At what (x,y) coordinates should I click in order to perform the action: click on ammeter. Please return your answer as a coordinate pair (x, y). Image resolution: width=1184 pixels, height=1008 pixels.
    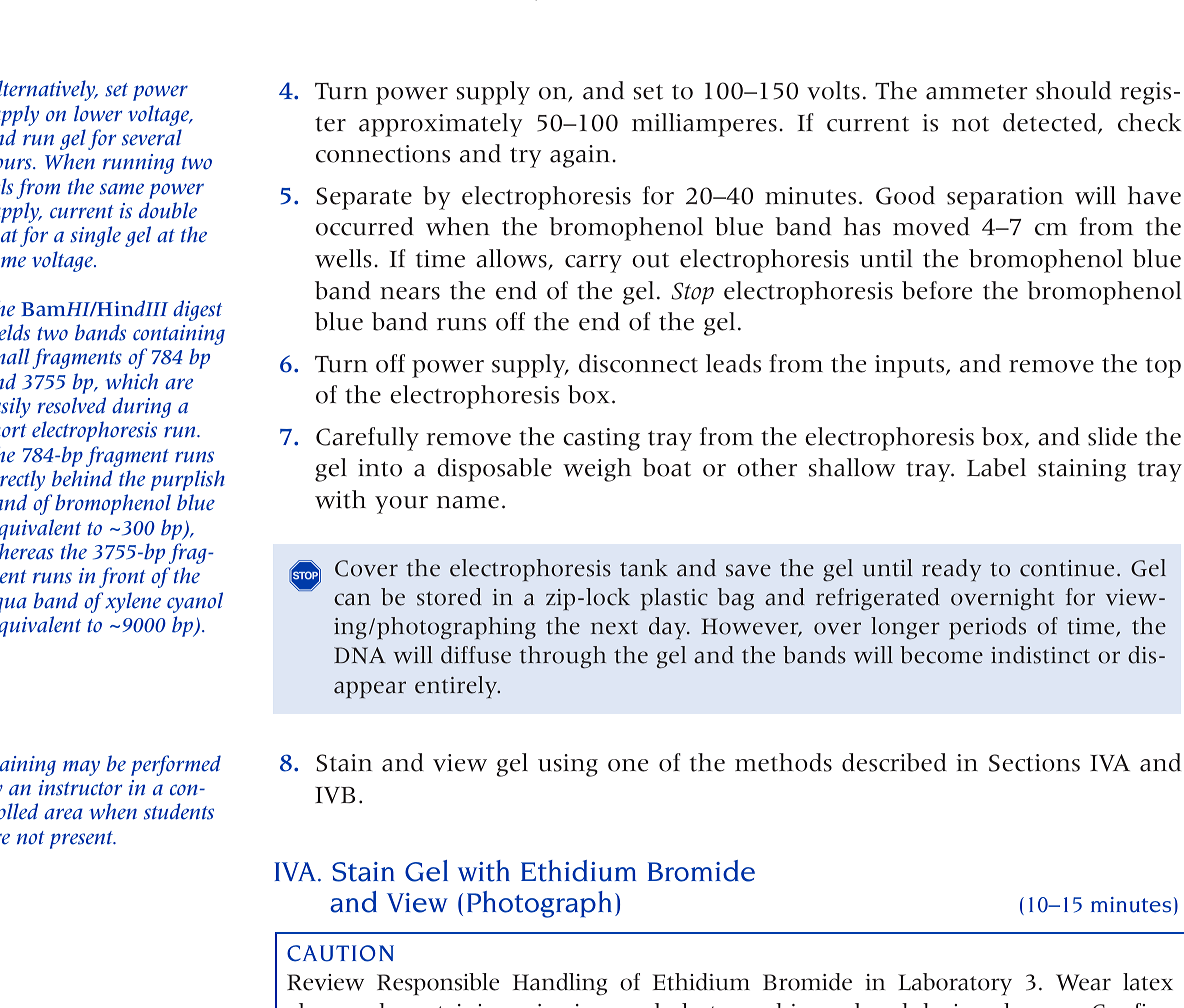
    Looking at the image, I should click on (976, 92).
